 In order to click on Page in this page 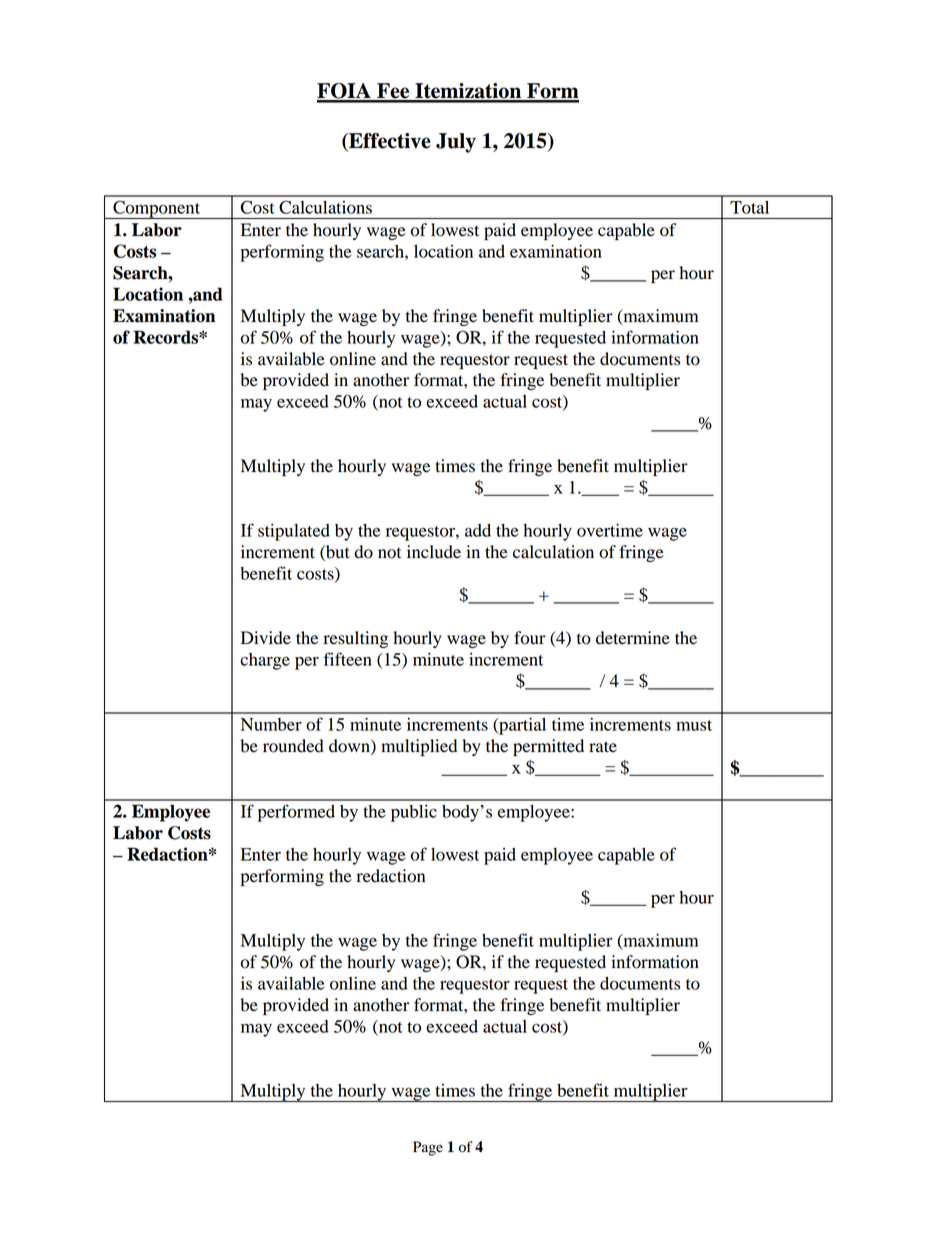, I will do `click(428, 1148)`.
